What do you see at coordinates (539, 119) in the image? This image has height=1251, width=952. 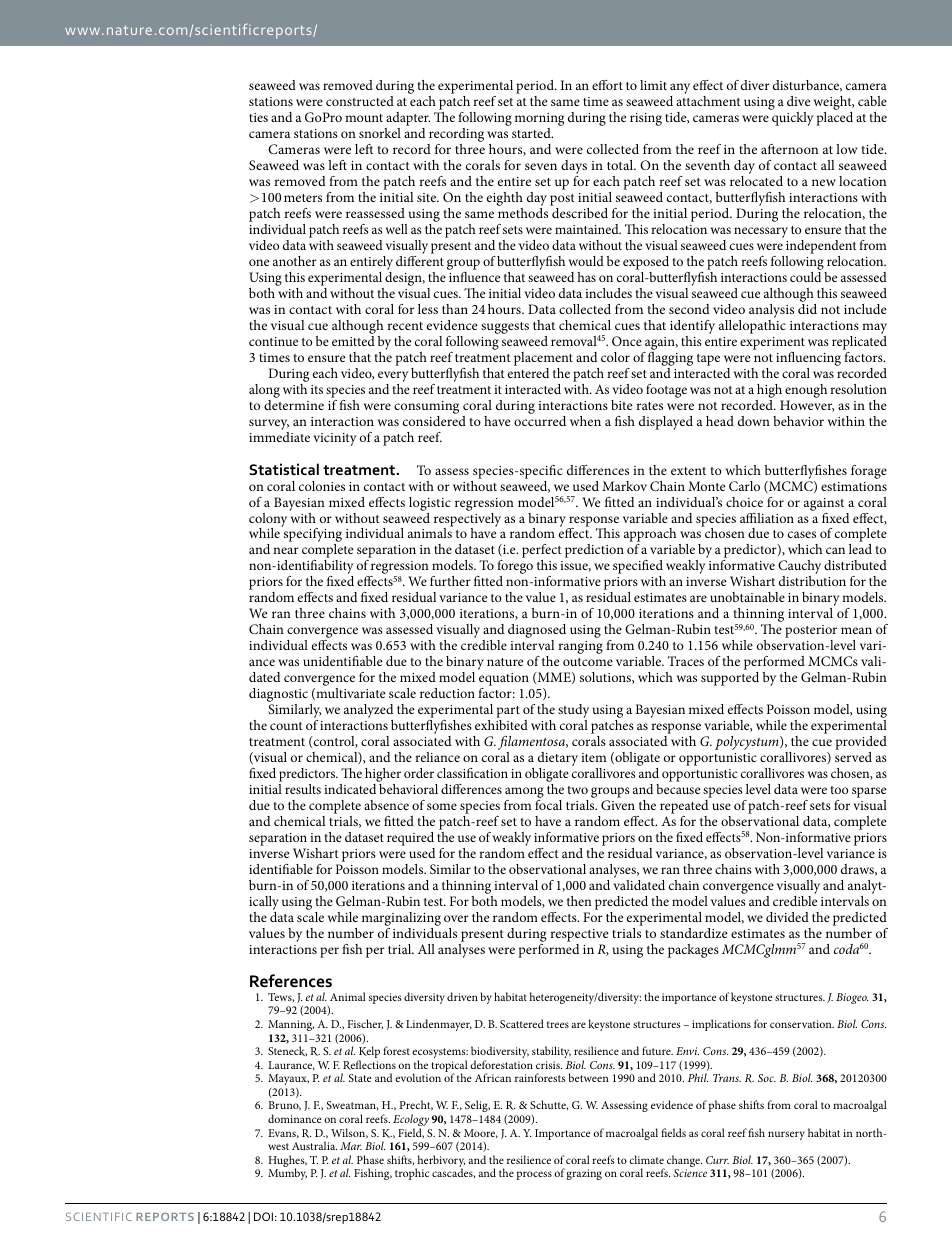 I see `morning` at bounding box center [539, 119].
